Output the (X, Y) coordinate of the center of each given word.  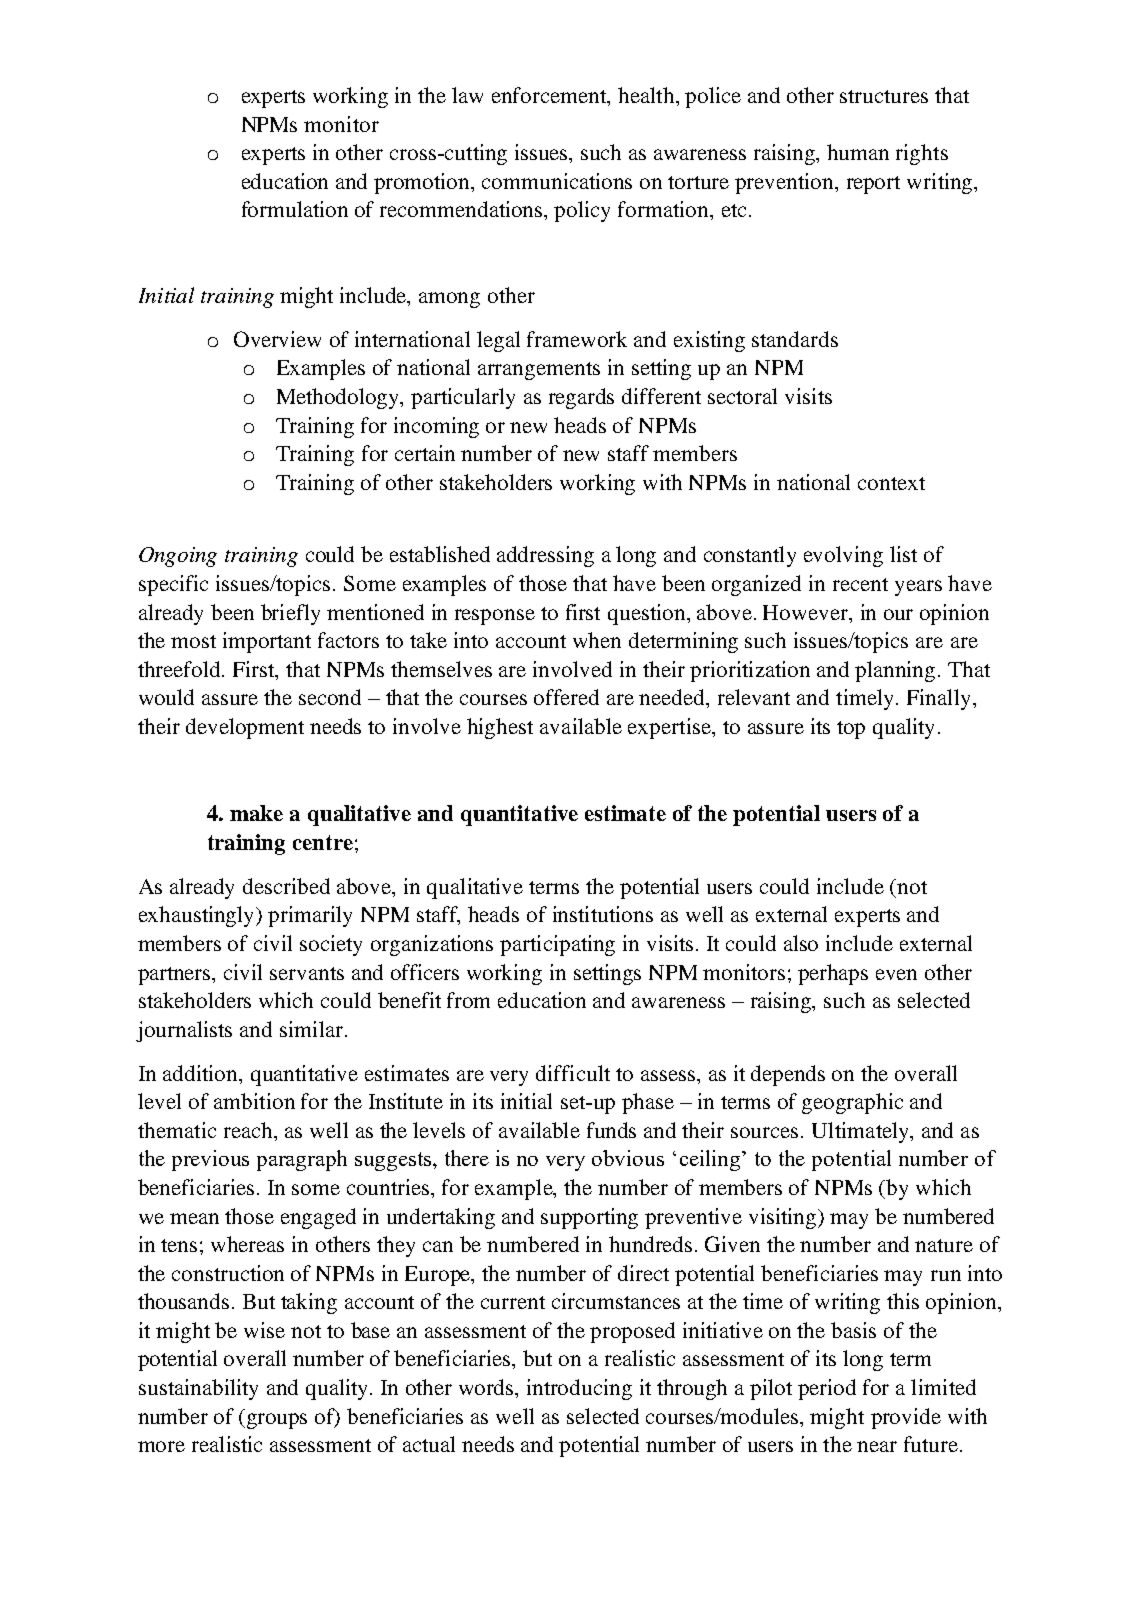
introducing (579, 1389)
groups (277, 1421)
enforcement (550, 96)
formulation (295, 209)
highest (500, 728)
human (858, 152)
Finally (940, 699)
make (256, 813)
